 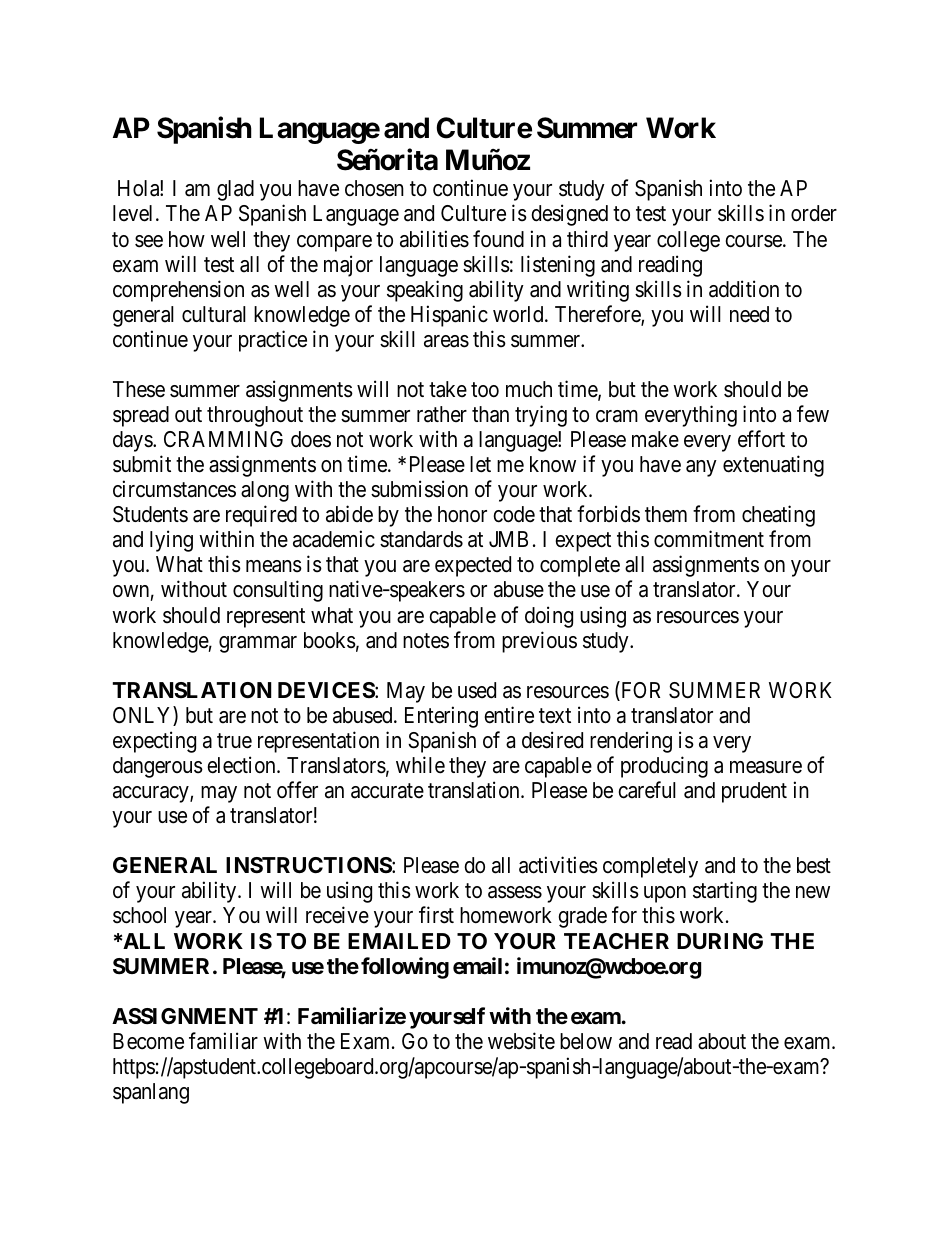 What do you see at coordinates (720, 941) in the image?
I see `DURING` at bounding box center [720, 941].
